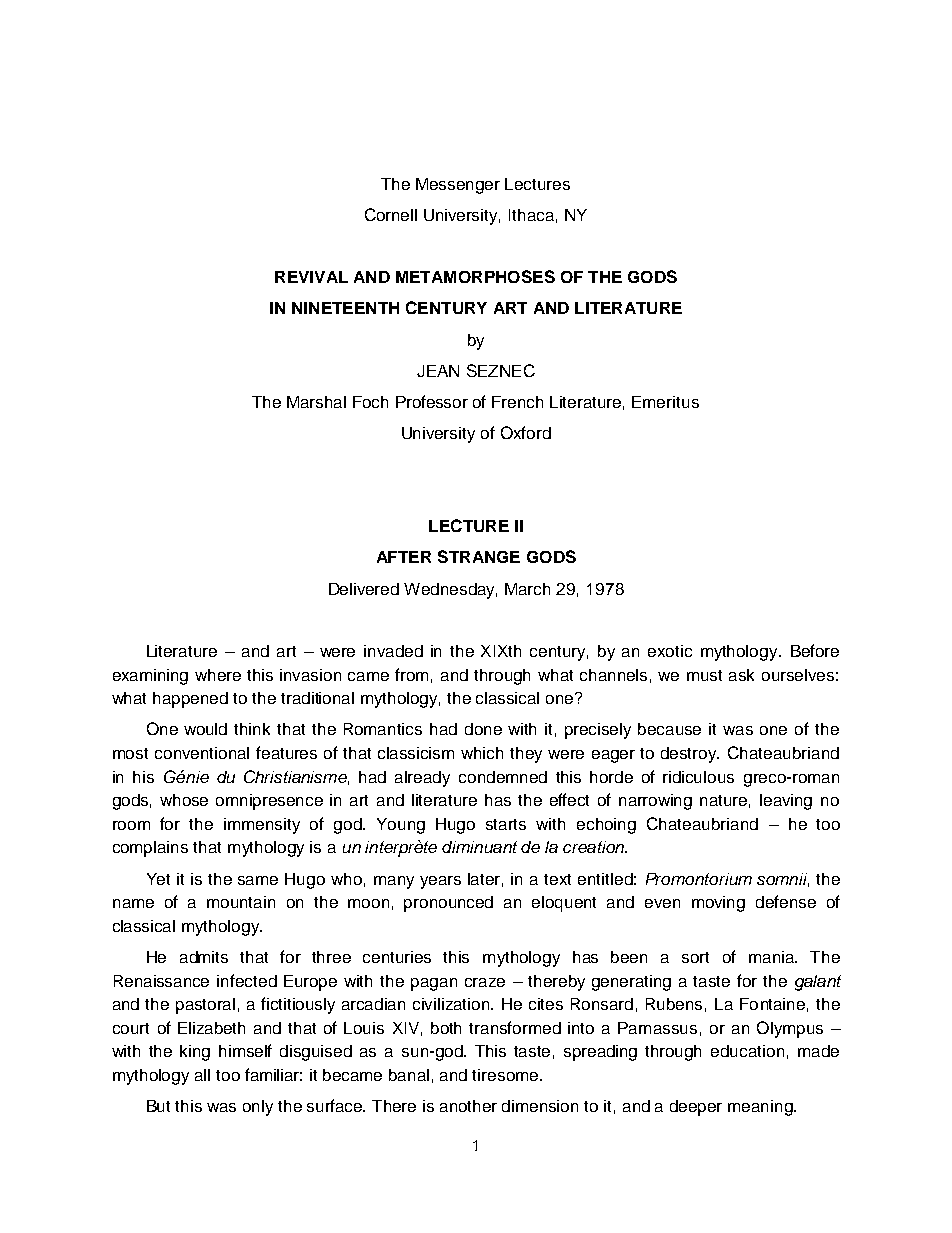 This screenshot has height=1233, width=952. Describe the element at coordinates (311, 277) in the screenshot. I see `REVIVAL` at that location.
